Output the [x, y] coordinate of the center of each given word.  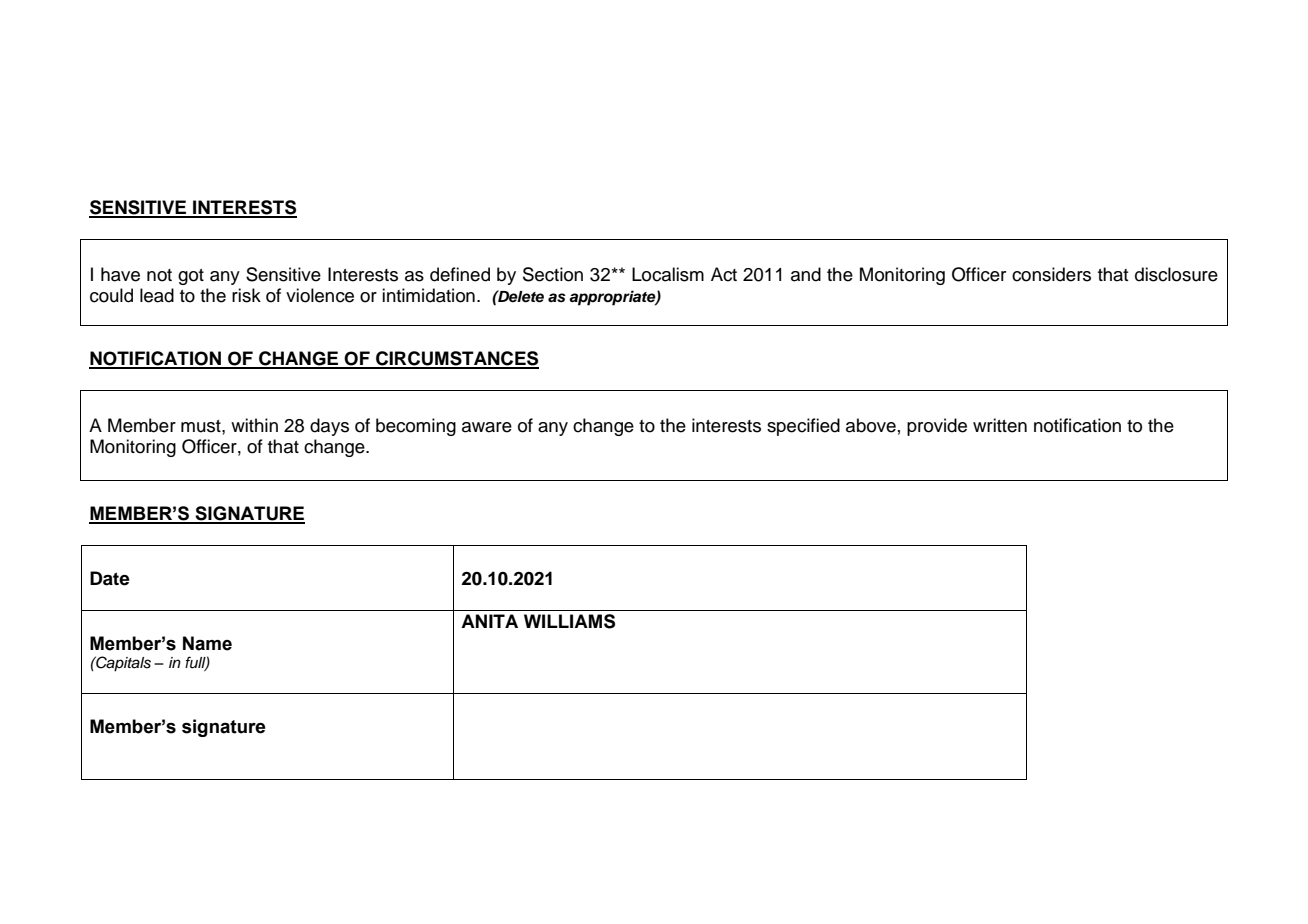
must [202, 426]
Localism [668, 274]
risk [246, 295]
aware [487, 427]
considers [1051, 274]
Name [207, 643]
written [1000, 425]
